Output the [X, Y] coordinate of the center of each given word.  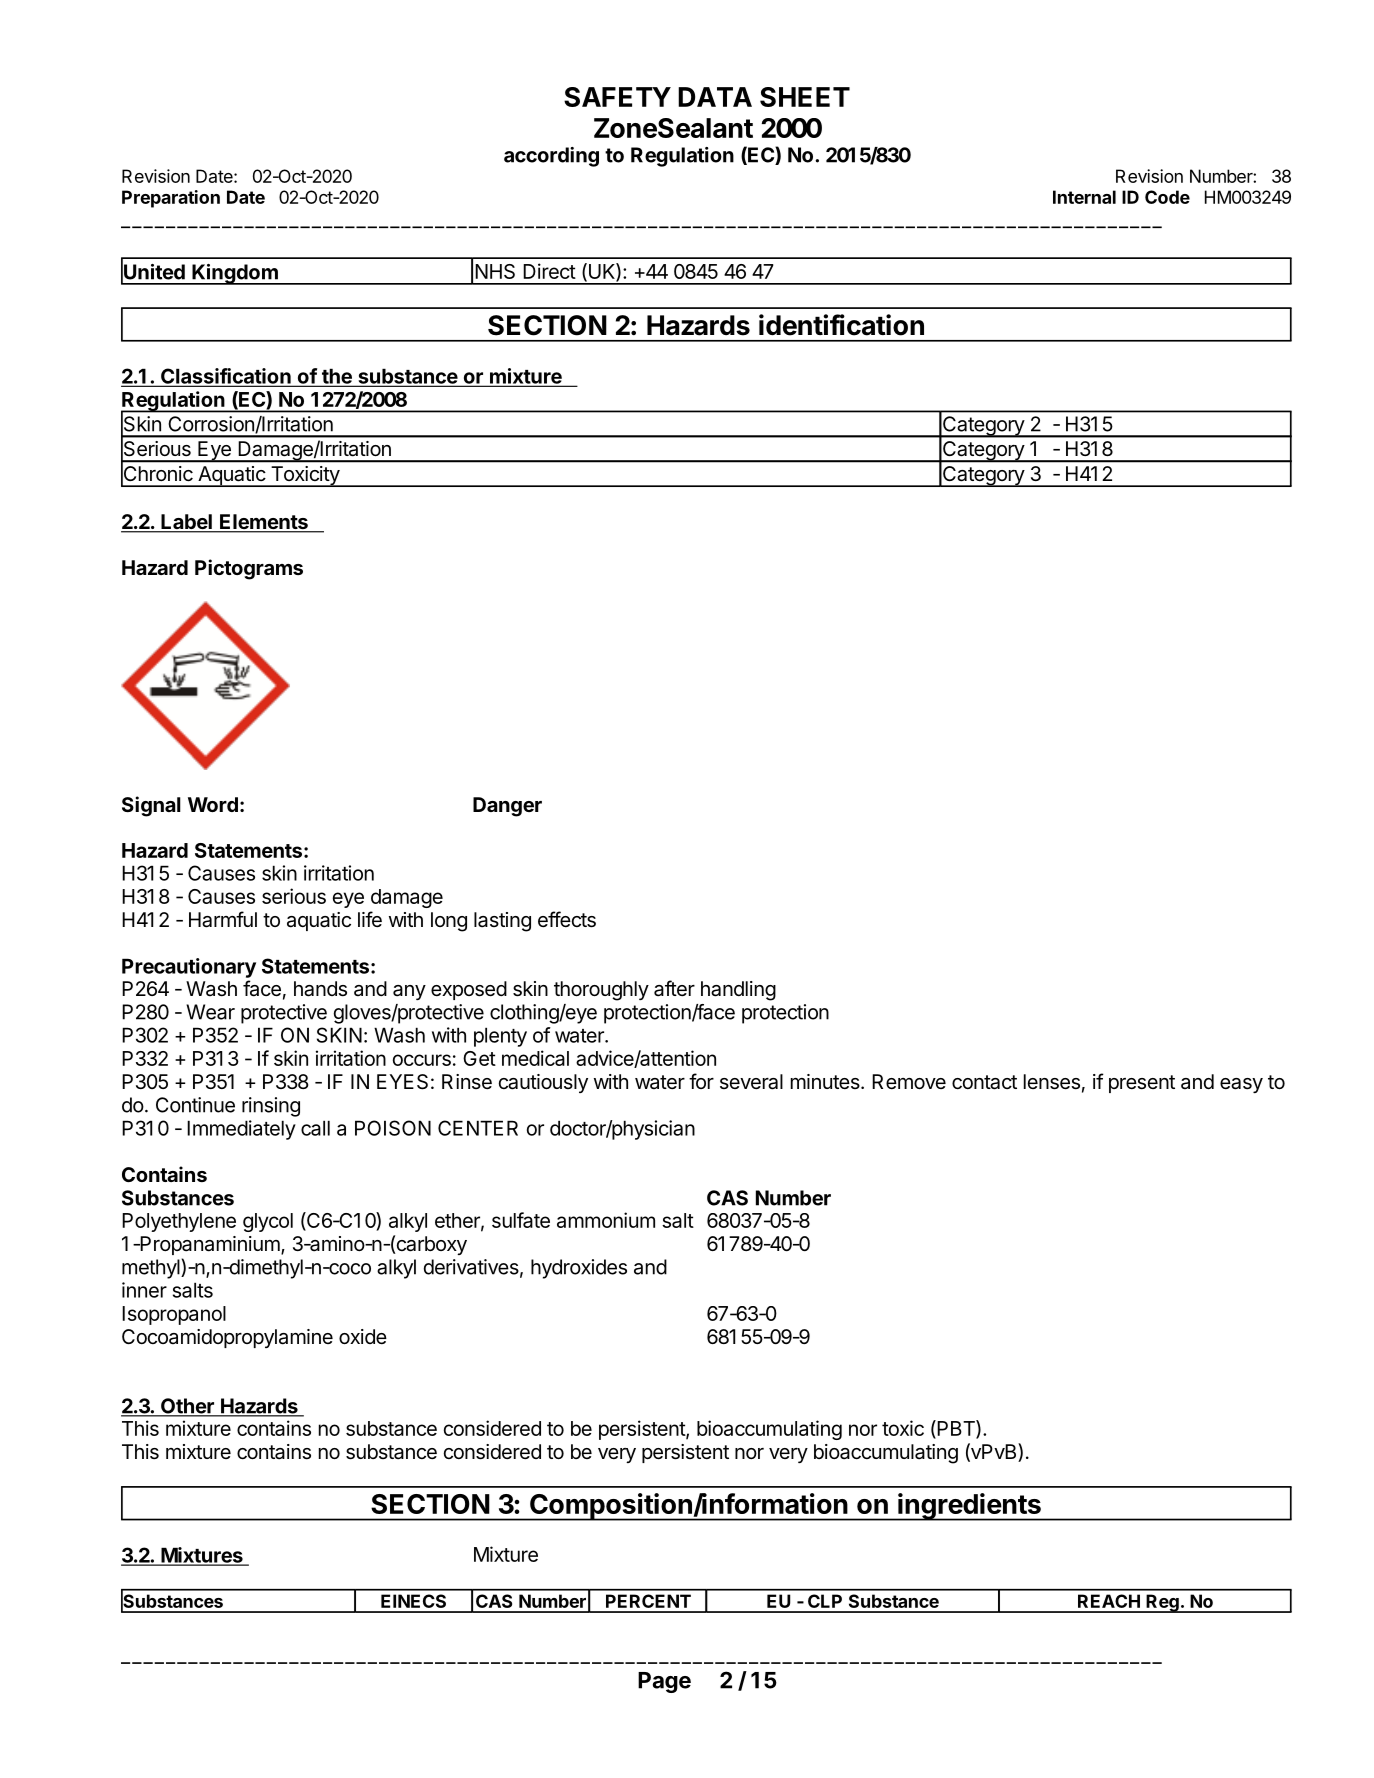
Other [187, 1407]
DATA [715, 97]
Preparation [171, 199]
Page [664, 1682]
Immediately [241, 1130]
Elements [264, 523]
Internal [1084, 197]
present [1142, 1084]
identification [841, 325]
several [751, 1082]
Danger [507, 807]
